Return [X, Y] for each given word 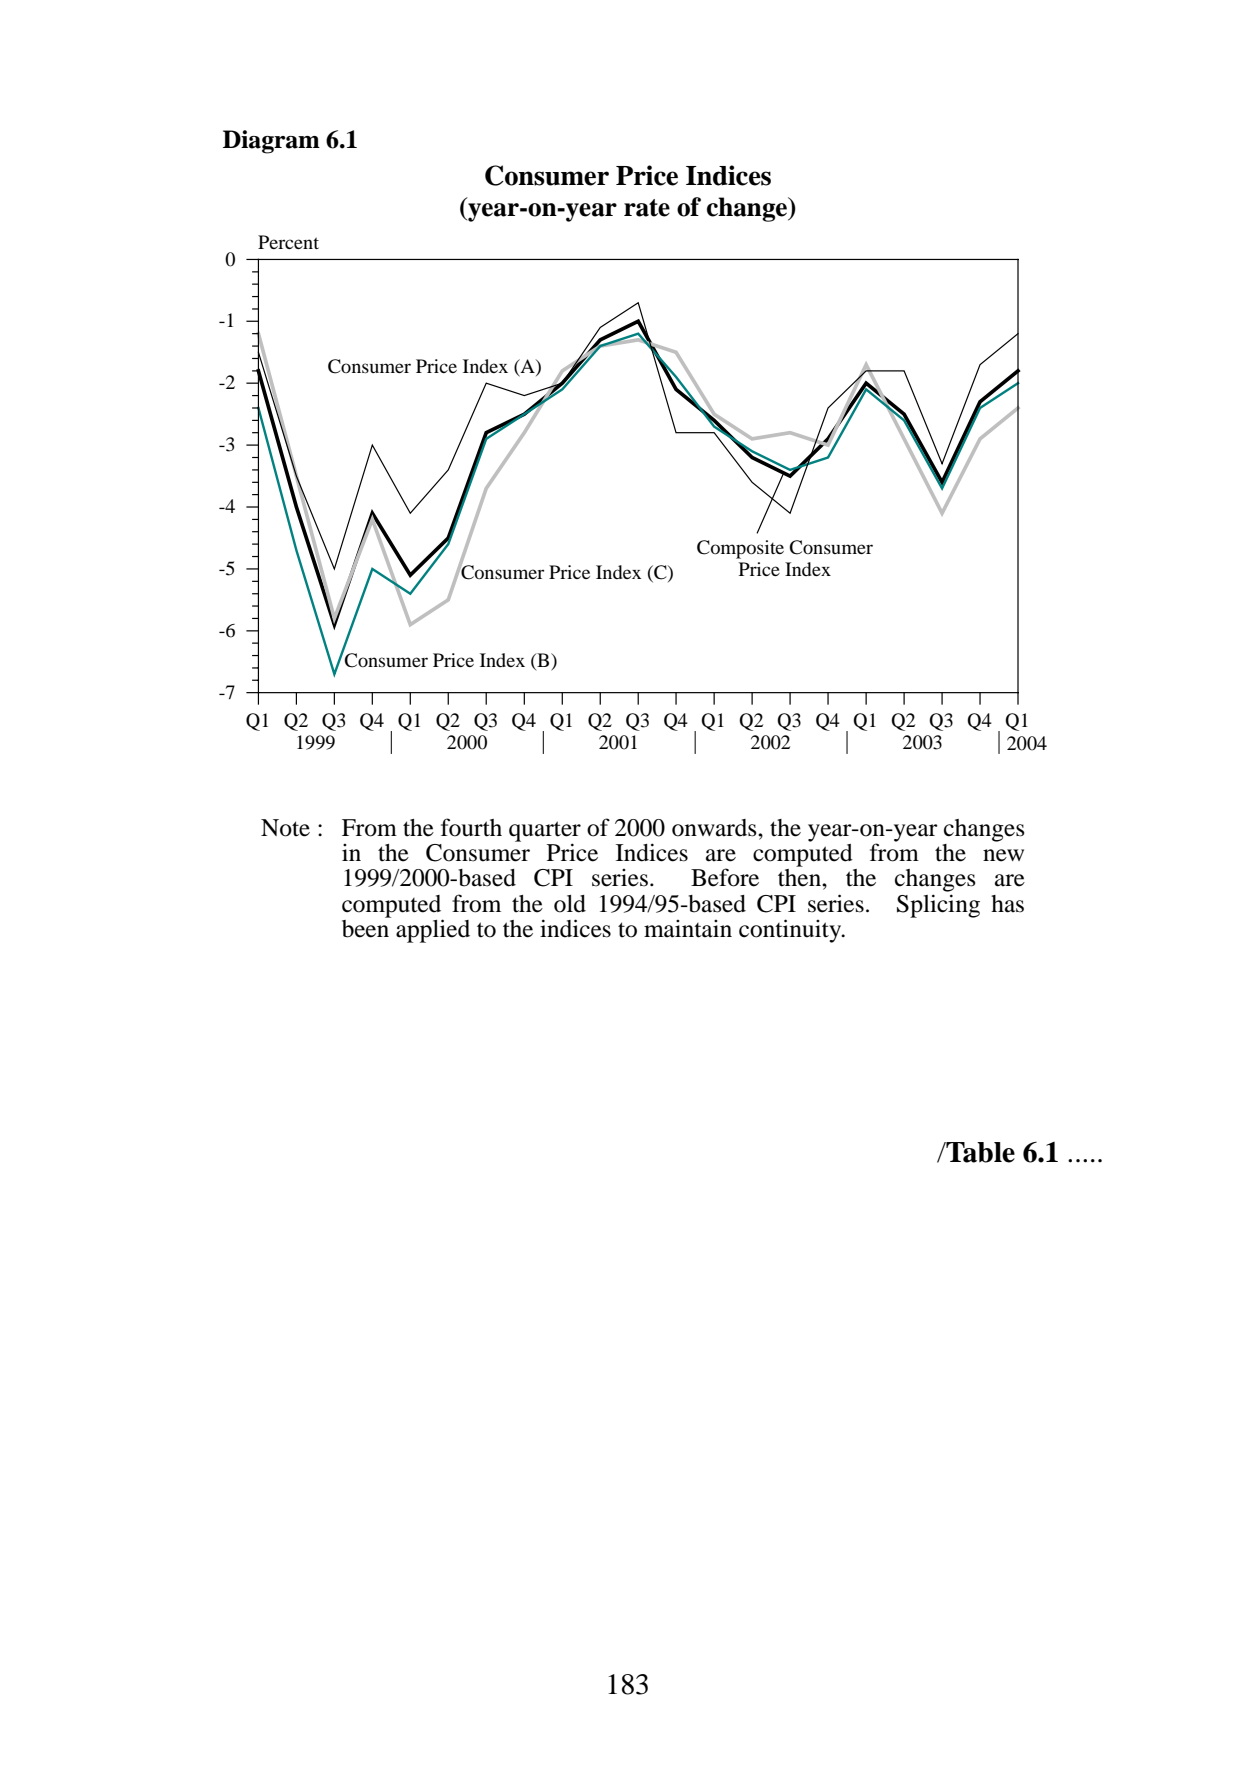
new [1003, 855]
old [570, 904]
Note [285, 828]
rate [647, 208]
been [366, 927]
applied [433, 931]
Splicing [938, 906]
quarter [545, 832]
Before [725, 877]
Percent [288, 242]
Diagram [271, 142]
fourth [471, 827]
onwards [715, 828]
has [1007, 904]
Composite [740, 549]
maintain [688, 929]
